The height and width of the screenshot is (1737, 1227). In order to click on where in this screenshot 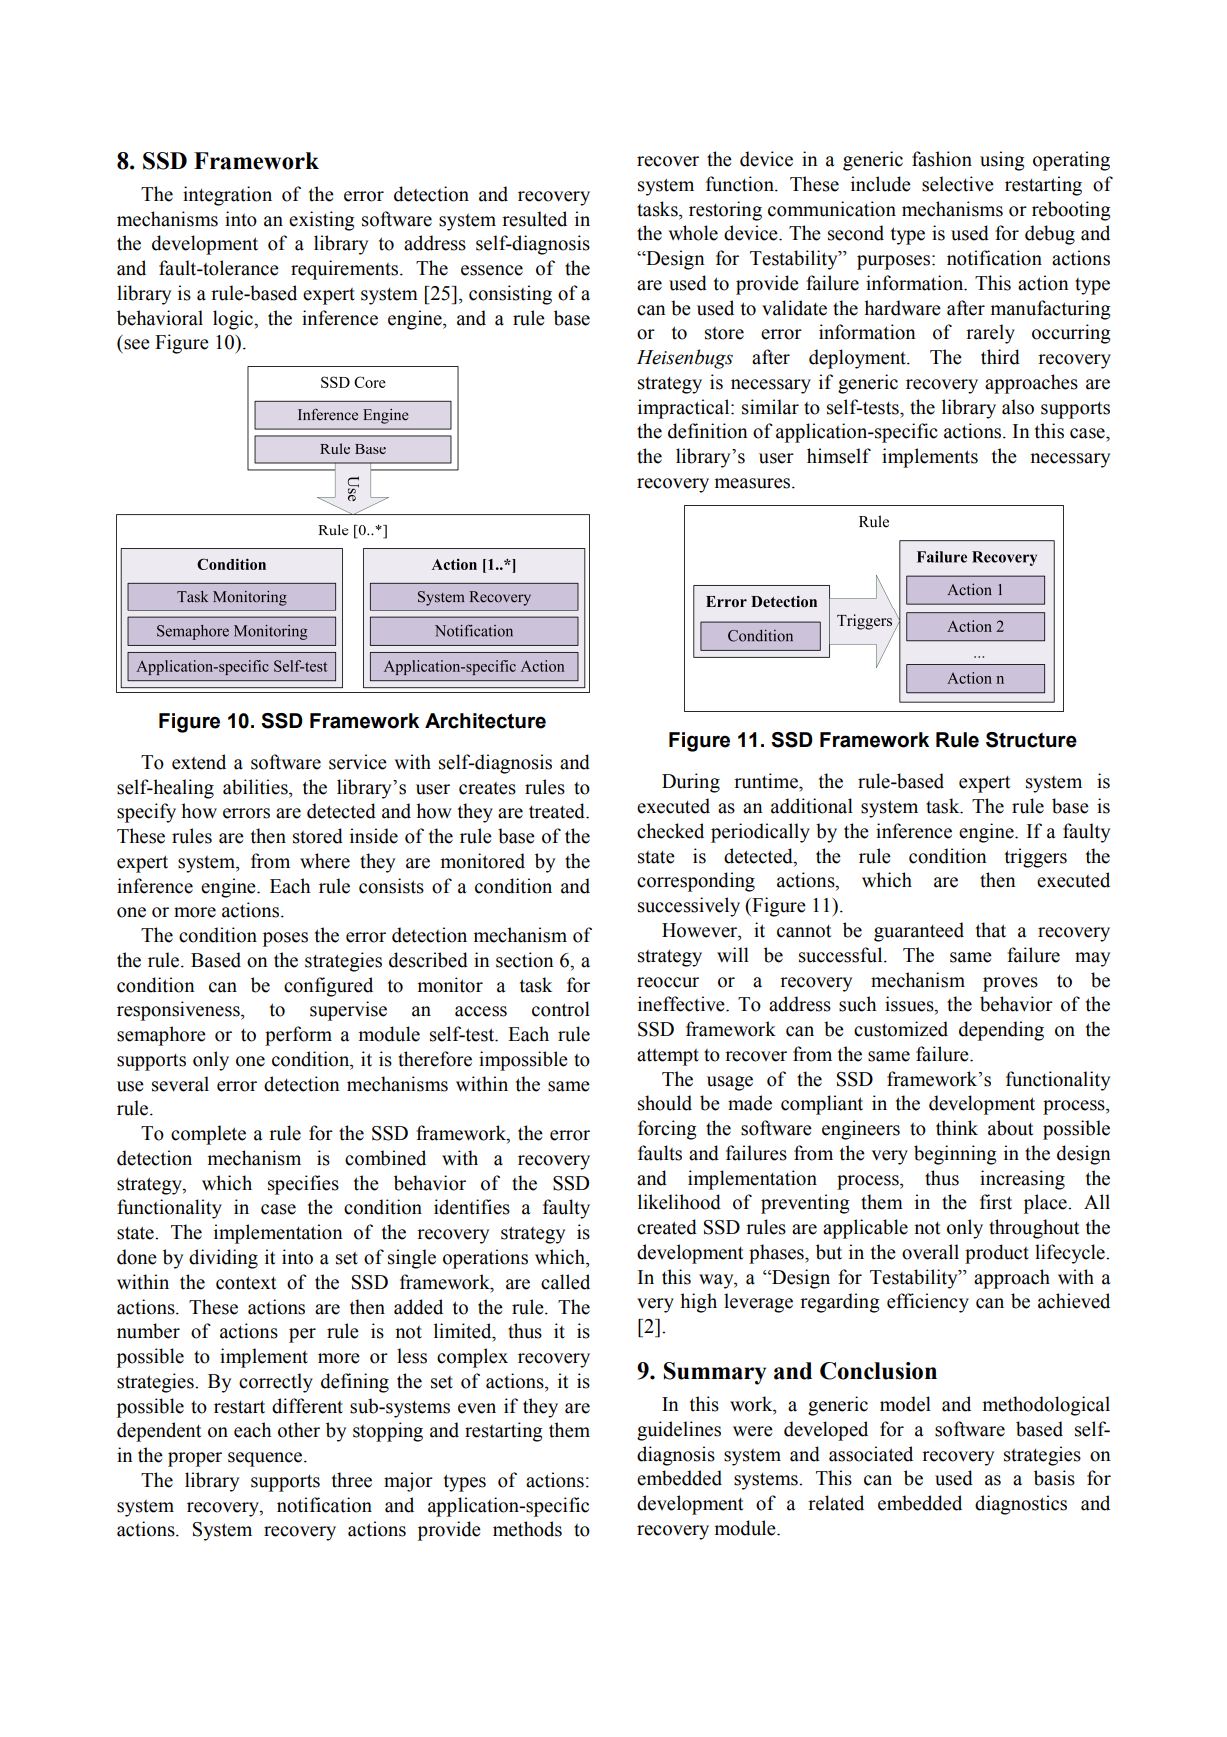, I will do `click(325, 861)`.
